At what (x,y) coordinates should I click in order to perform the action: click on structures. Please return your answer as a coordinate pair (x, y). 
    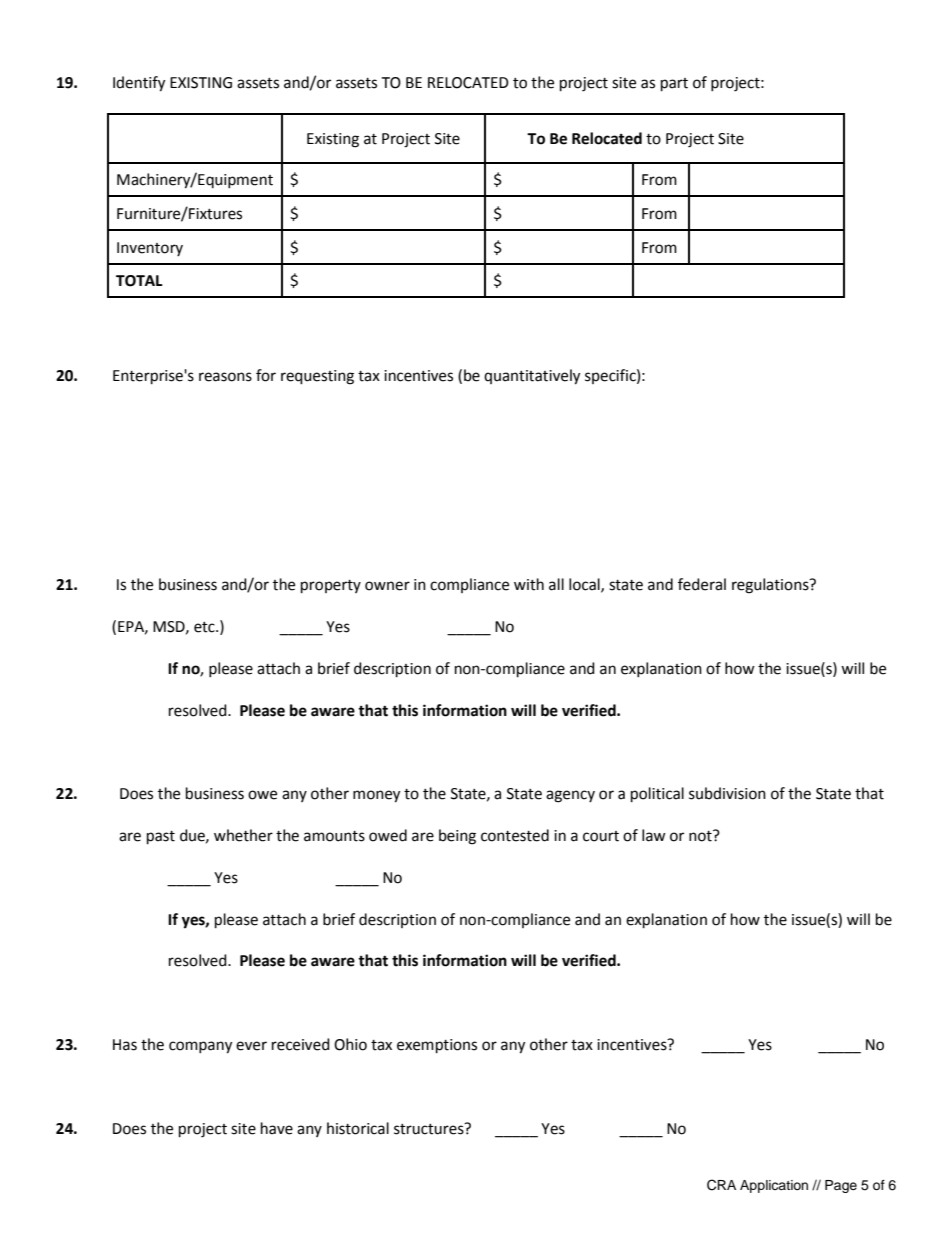
    Looking at the image, I should click on (430, 1129).
